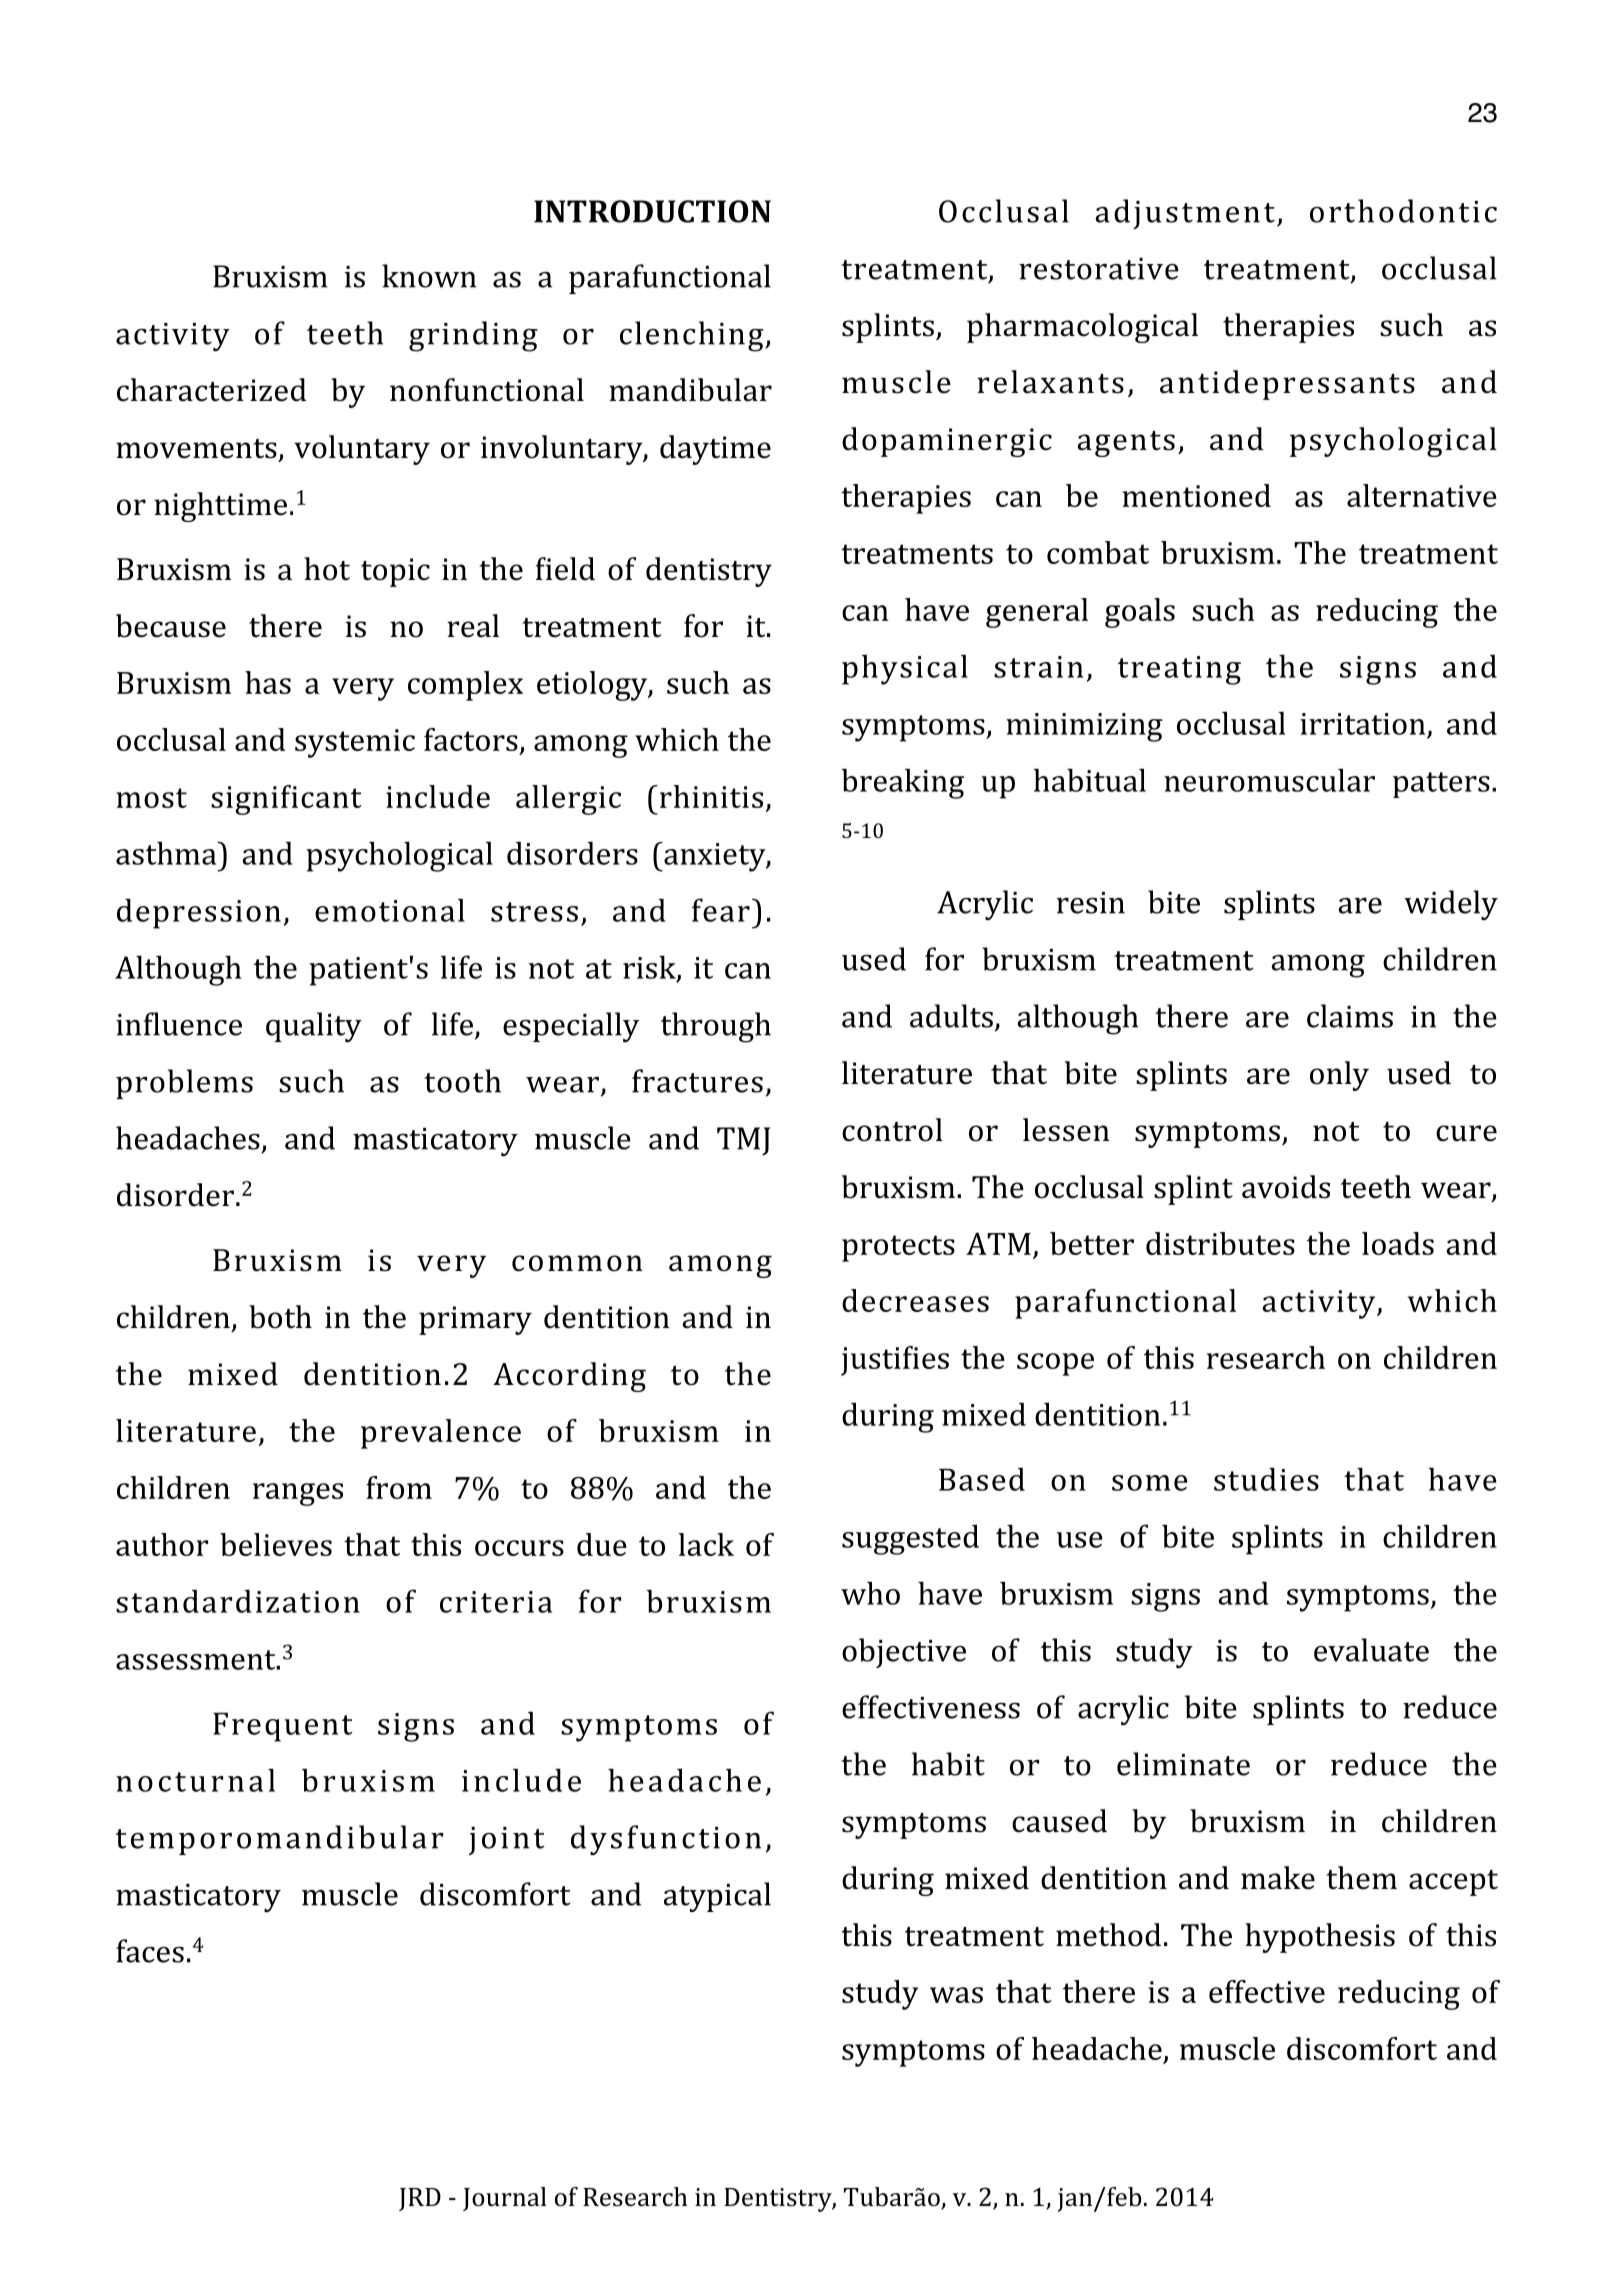  Describe the element at coordinates (1403, 211) in the page. I see `orthodontic` at that location.
